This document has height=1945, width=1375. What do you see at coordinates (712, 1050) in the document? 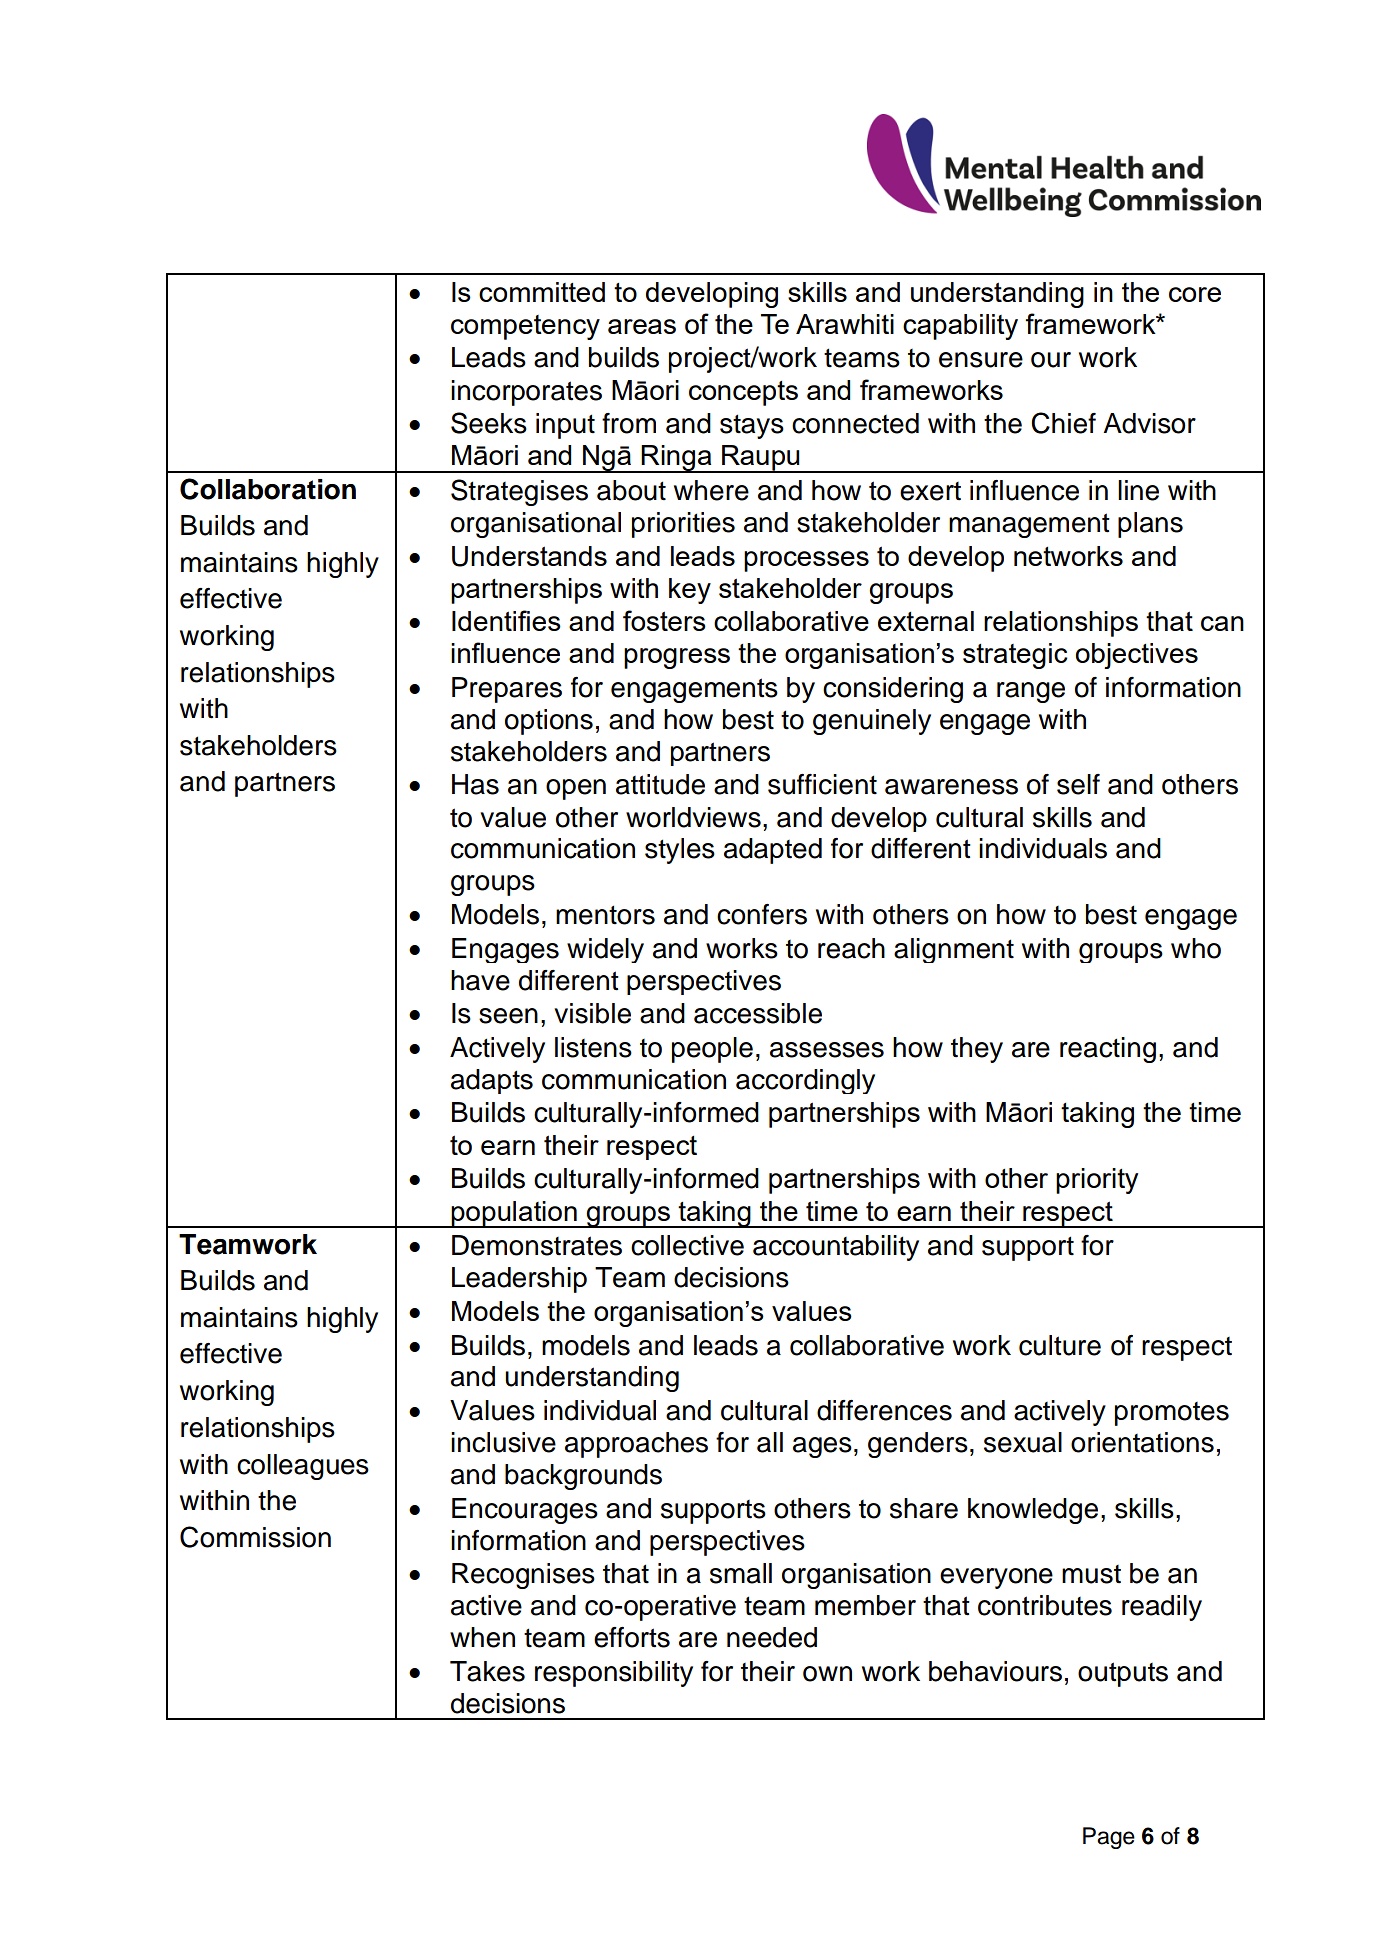
I see `people` at bounding box center [712, 1050].
